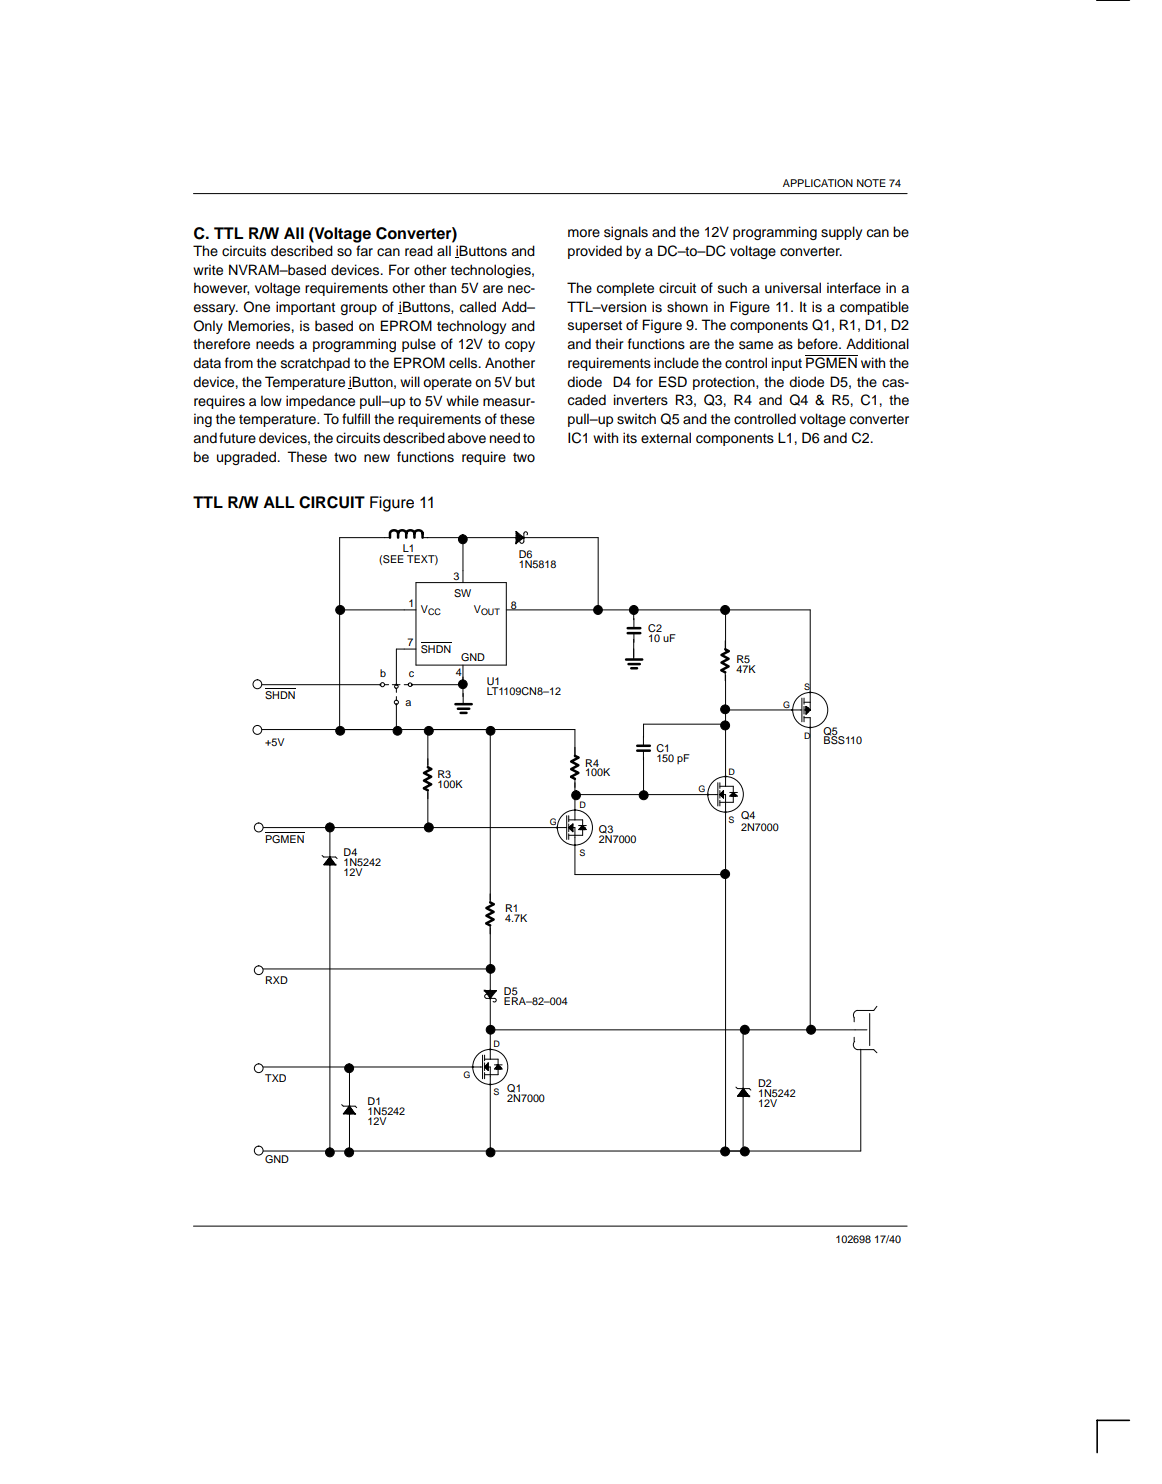 This screenshot has width=1162, height=1484. I want to click on above, so click(466, 438).
